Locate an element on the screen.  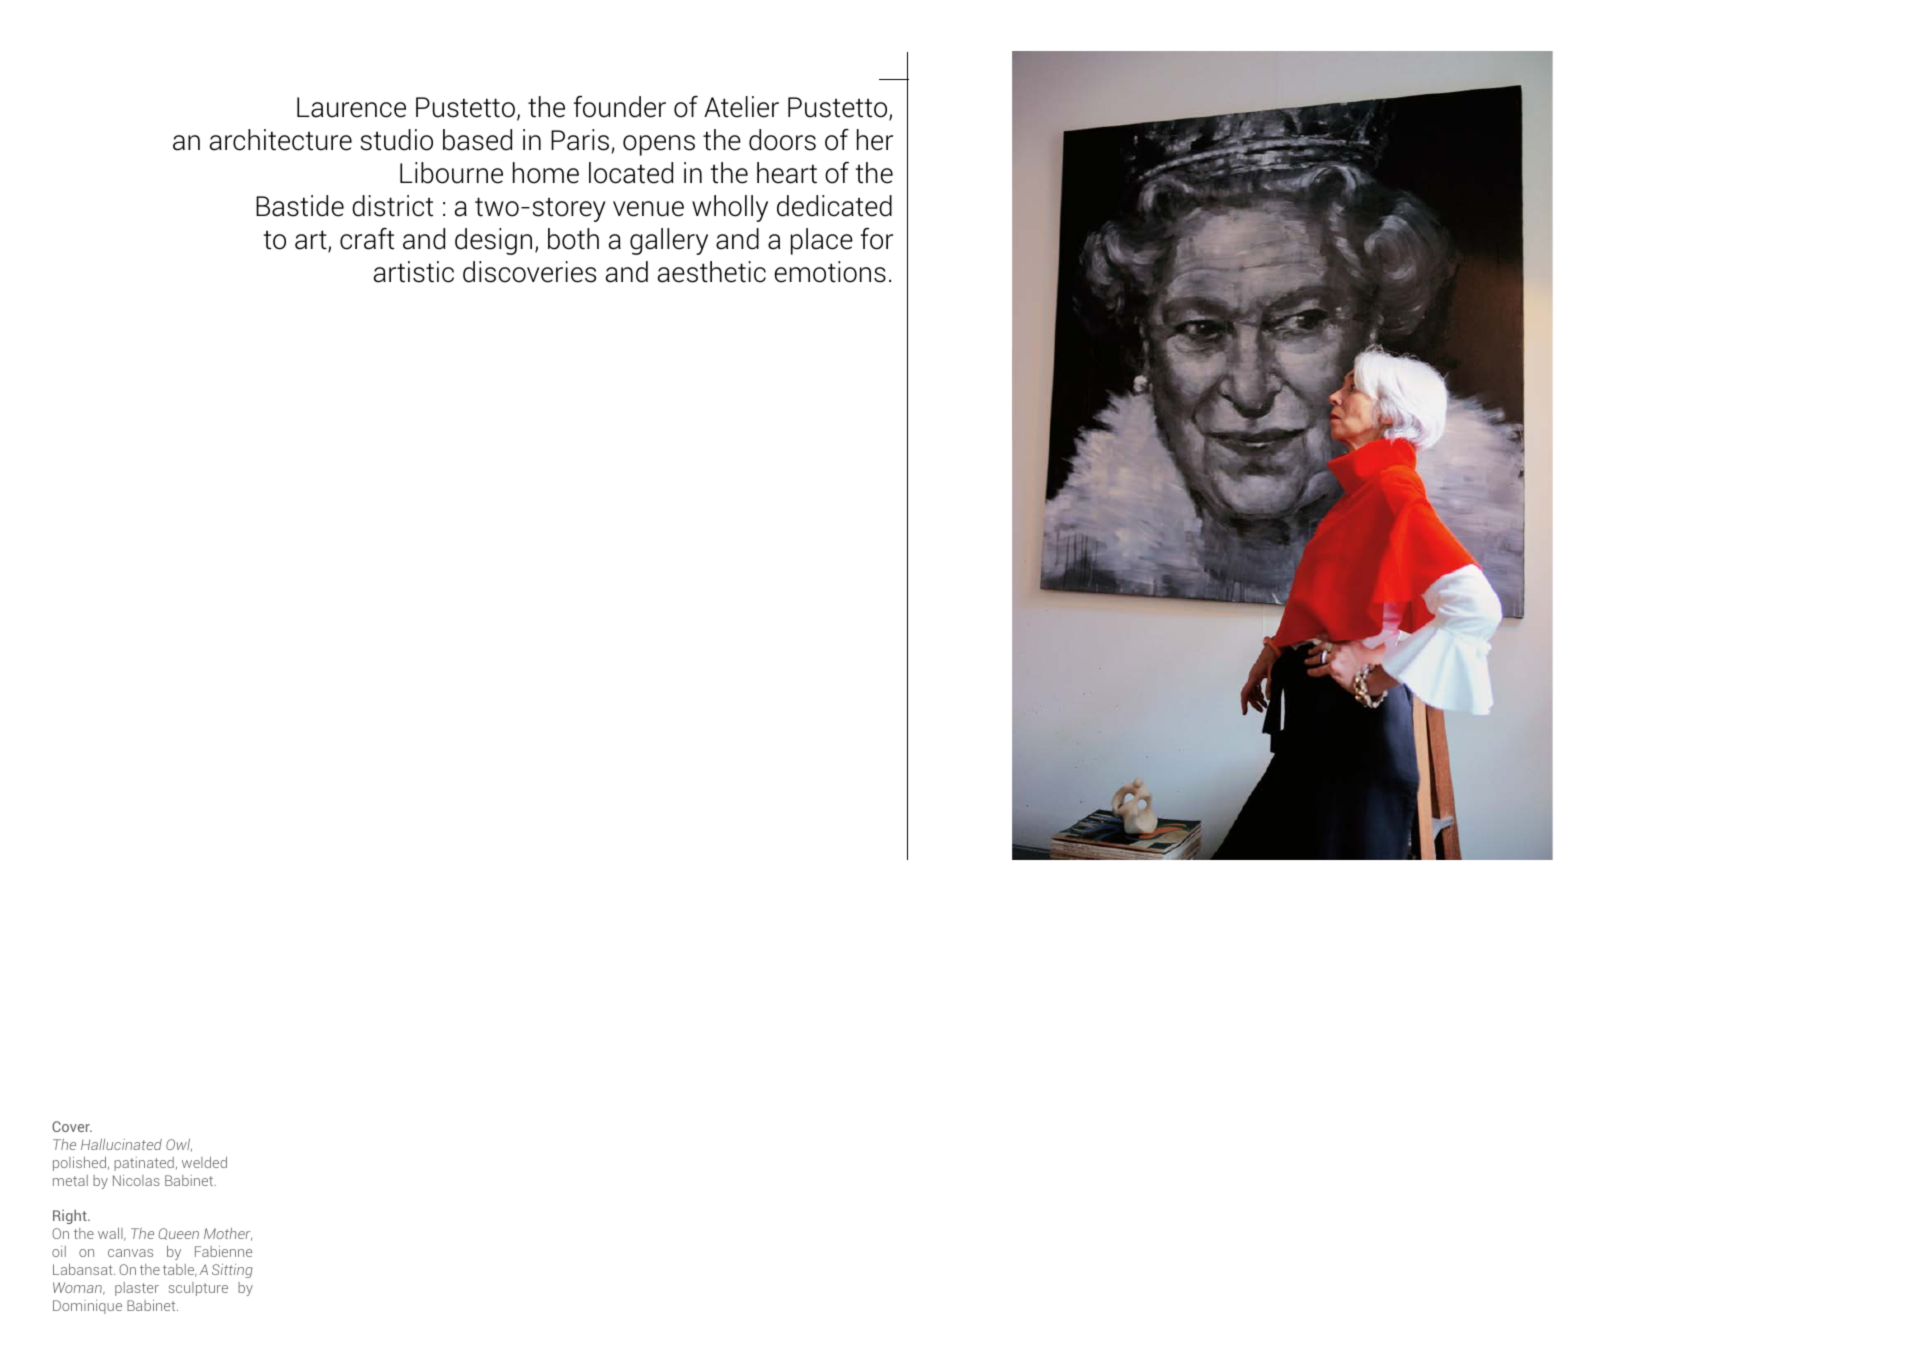
architecture is located at coordinates (281, 140).
